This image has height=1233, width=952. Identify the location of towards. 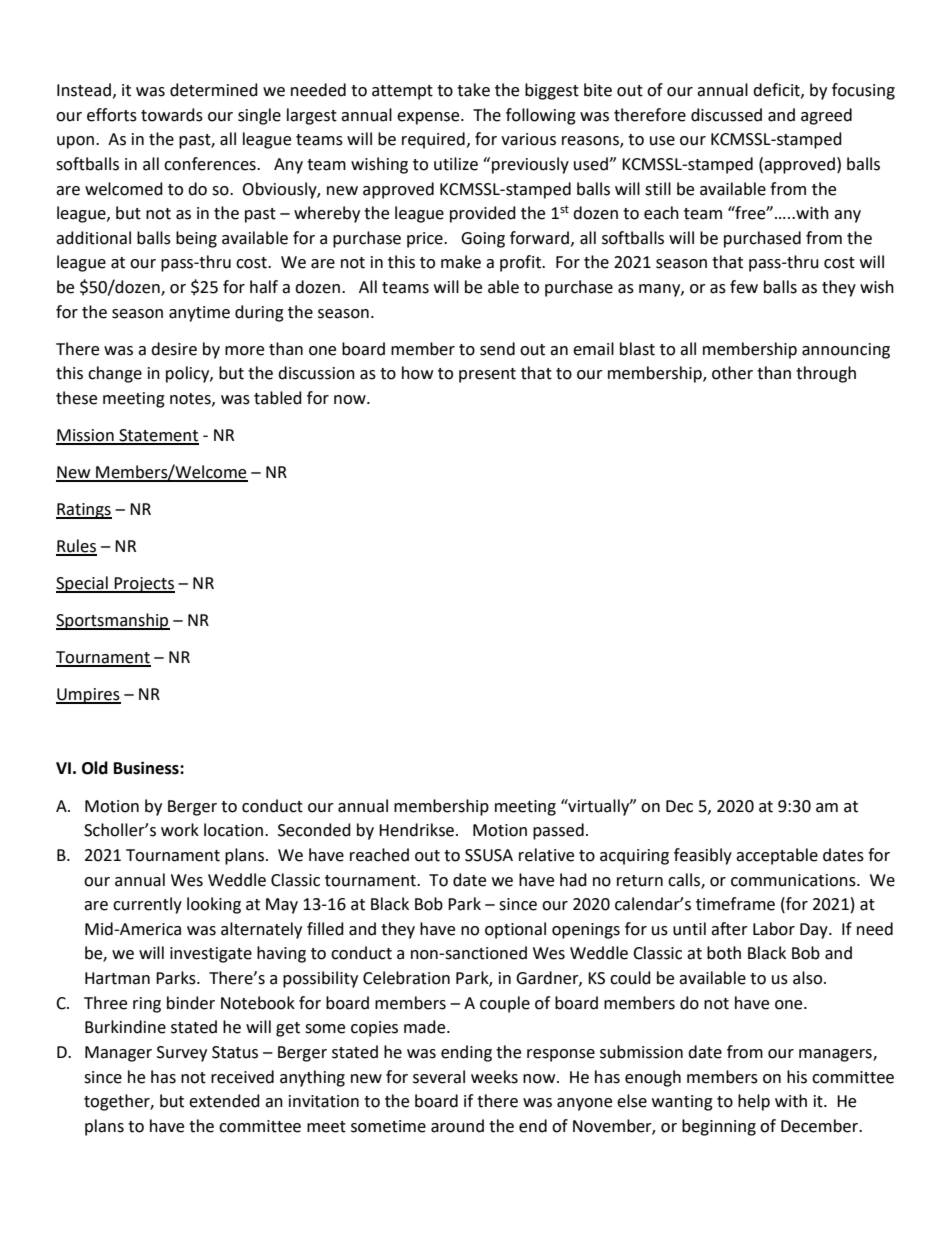
(172, 115).
